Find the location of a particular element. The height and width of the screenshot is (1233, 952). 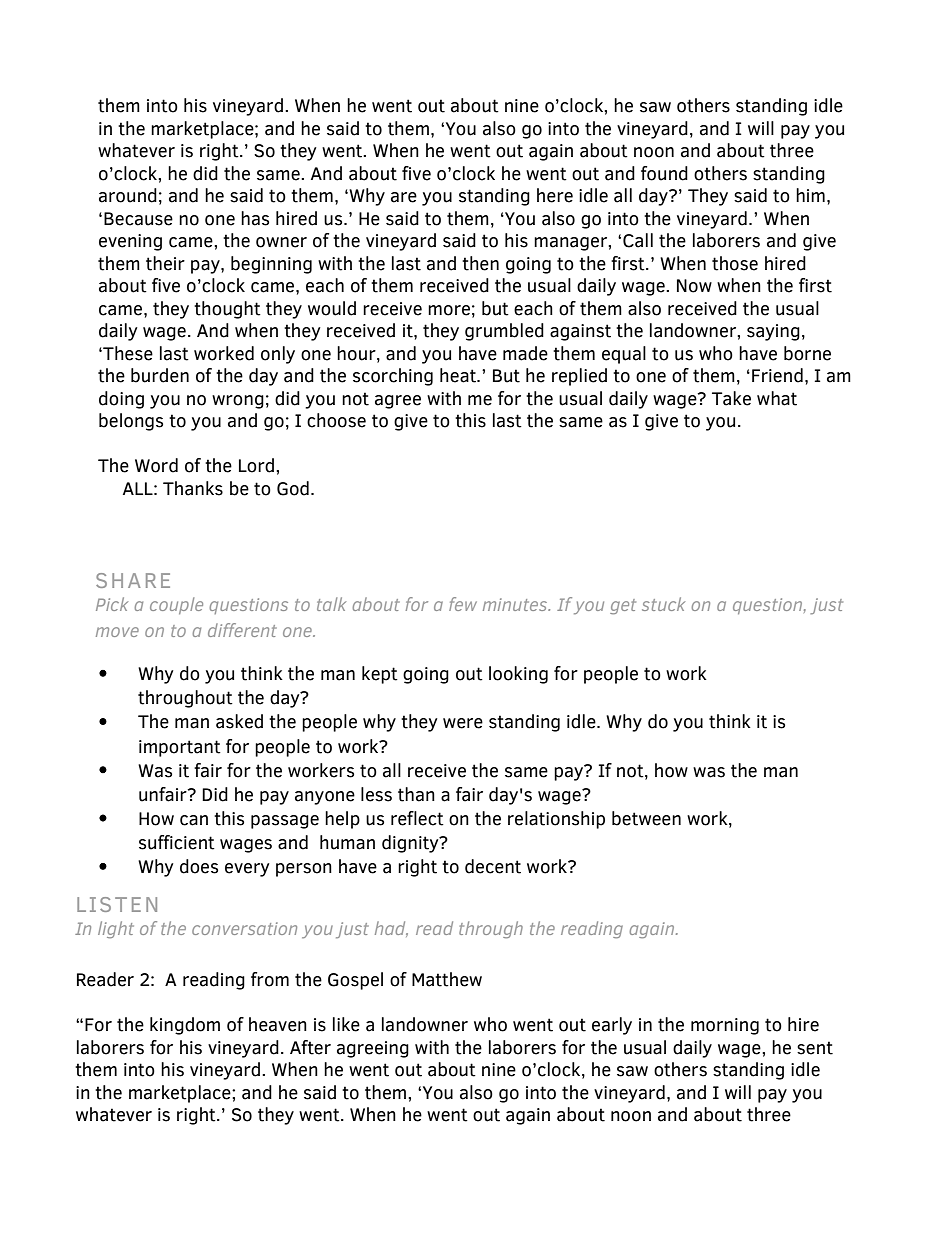

Matthew is located at coordinates (447, 979).
